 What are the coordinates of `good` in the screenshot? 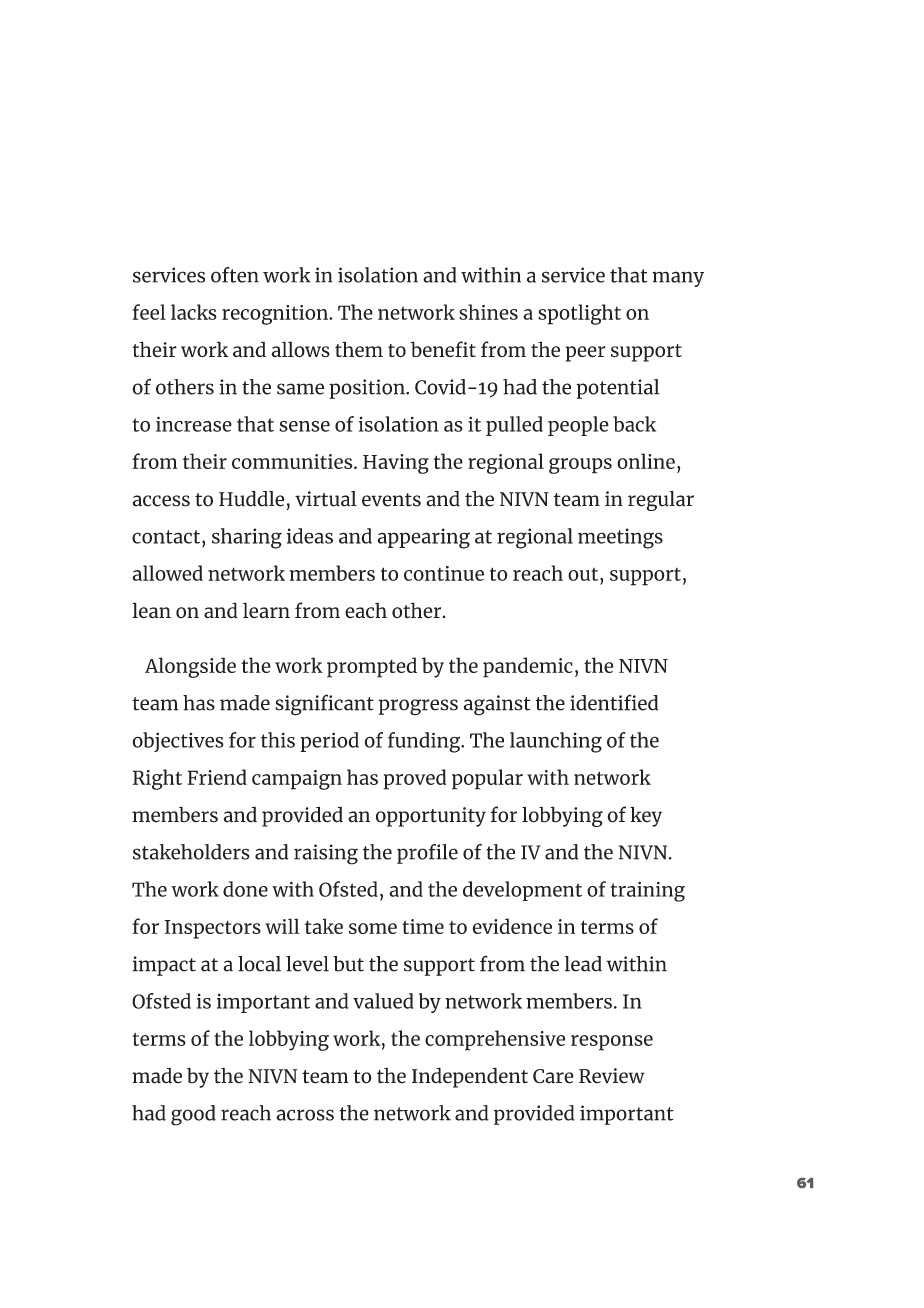 It's located at (193, 1115).
